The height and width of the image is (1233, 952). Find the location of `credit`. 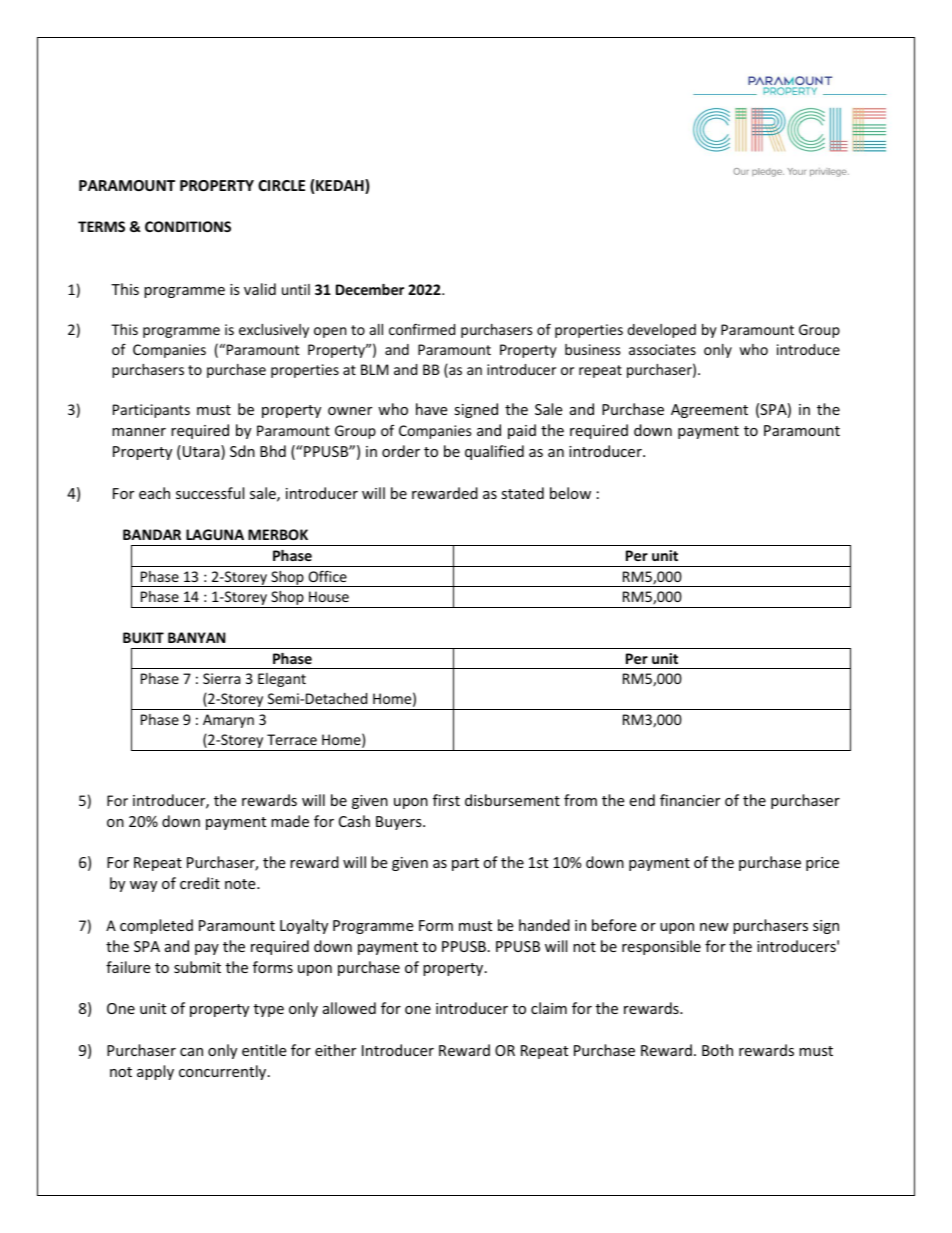

credit is located at coordinates (200, 883).
